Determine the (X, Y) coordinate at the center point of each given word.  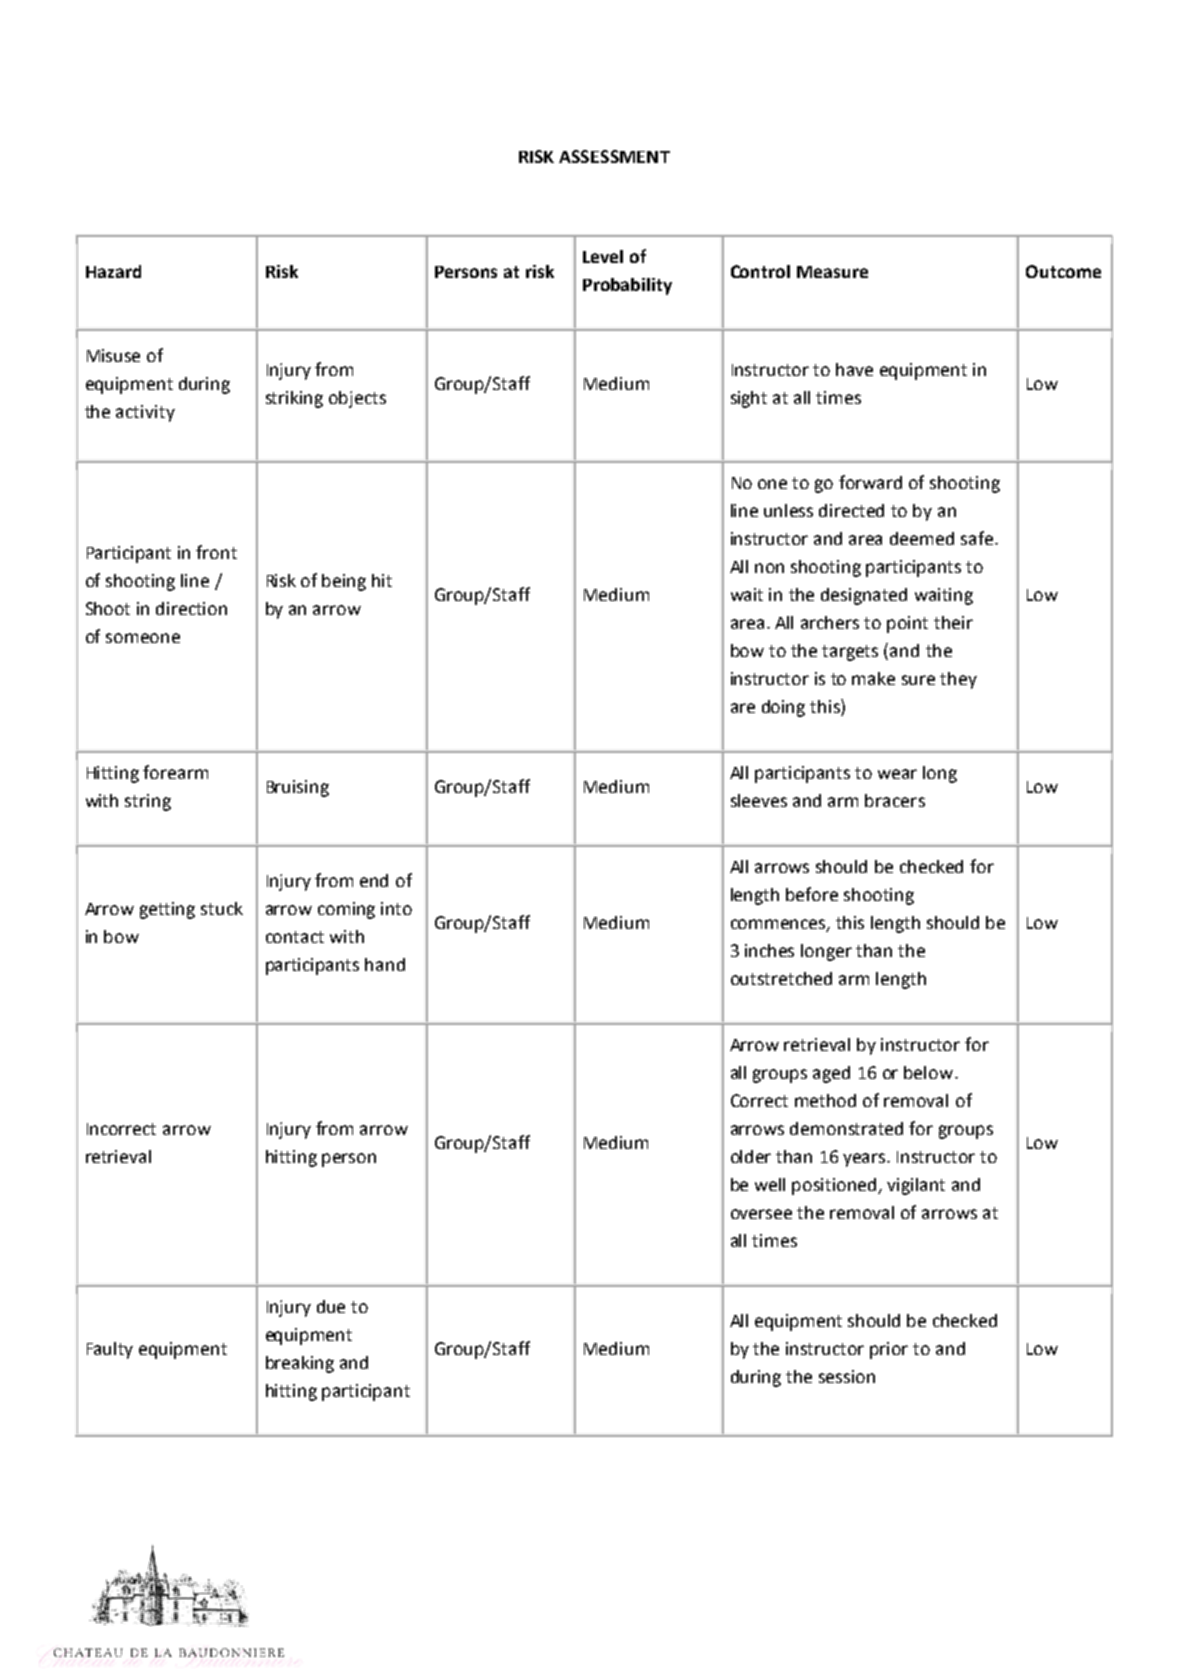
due (331, 1306)
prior (889, 1350)
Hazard (113, 271)
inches (769, 950)
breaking (300, 1364)
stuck (222, 908)
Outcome (1063, 271)
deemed (922, 538)
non (769, 568)
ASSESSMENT (614, 156)
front (216, 552)
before (812, 894)
